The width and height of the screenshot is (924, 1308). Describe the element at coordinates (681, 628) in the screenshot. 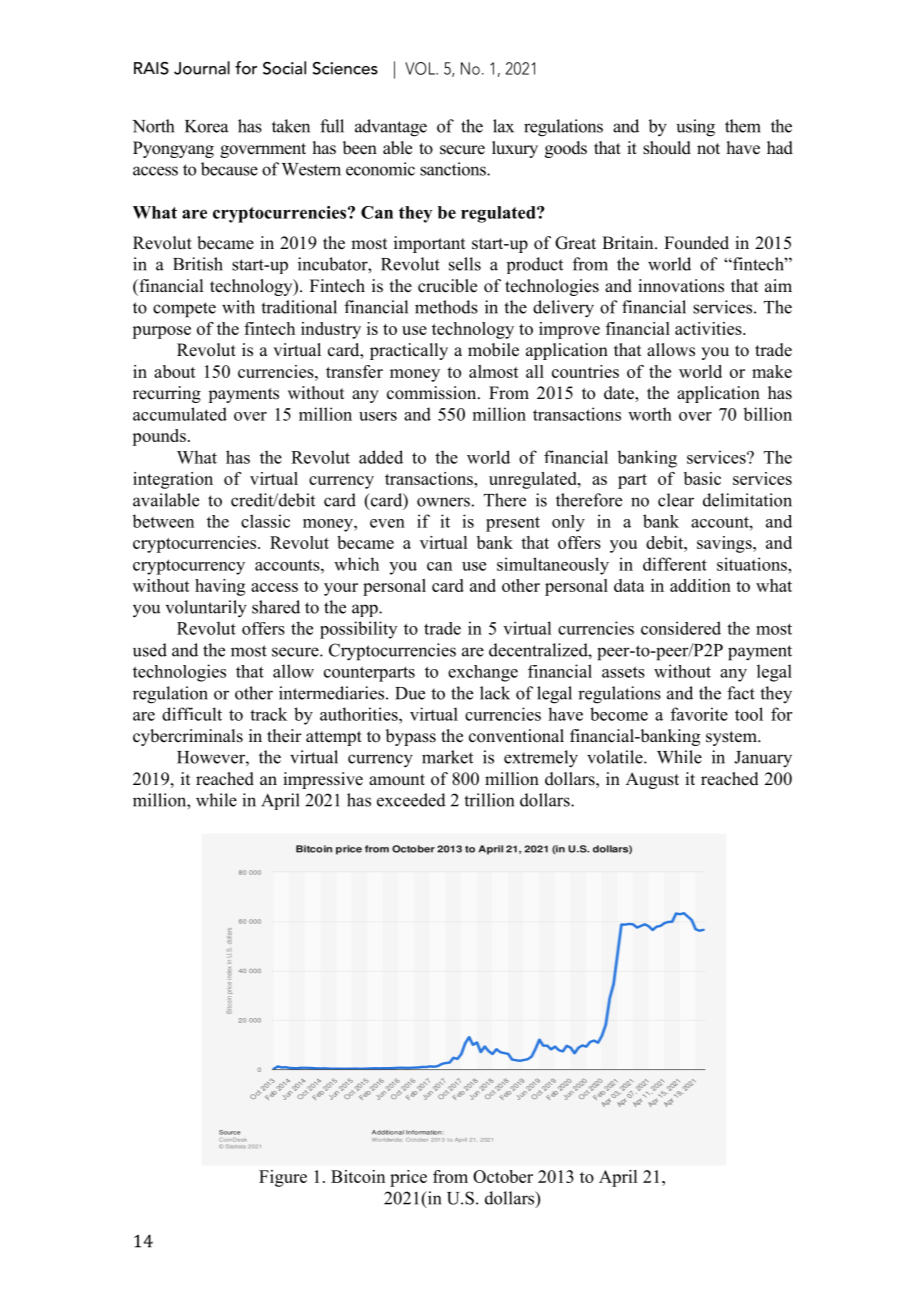

I see `considered` at that location.
